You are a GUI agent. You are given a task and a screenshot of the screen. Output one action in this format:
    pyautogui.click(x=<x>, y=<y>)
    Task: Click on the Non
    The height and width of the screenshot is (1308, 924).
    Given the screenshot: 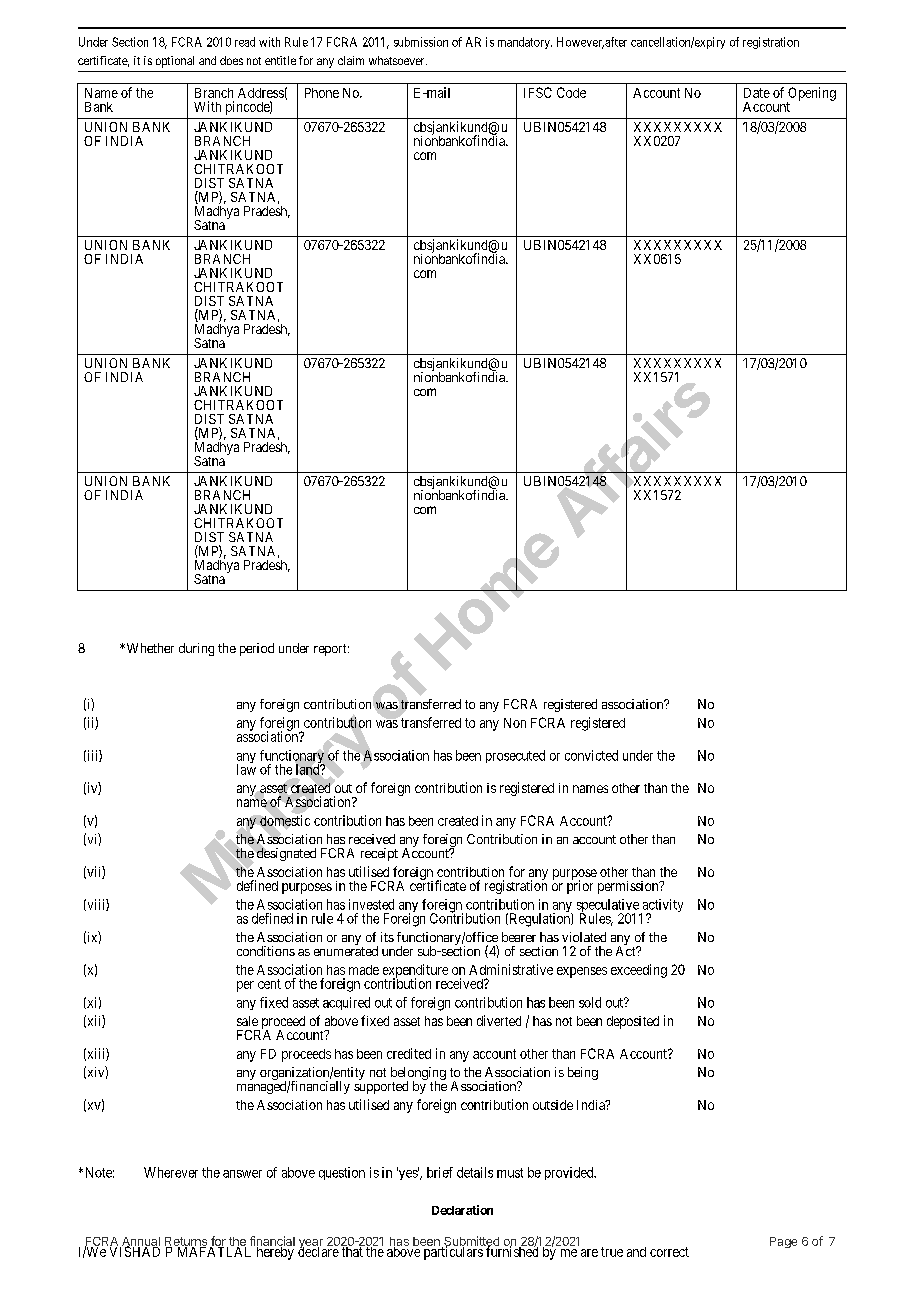 What is the action you would take?
    pyautogui.click(x=515, y=723)
